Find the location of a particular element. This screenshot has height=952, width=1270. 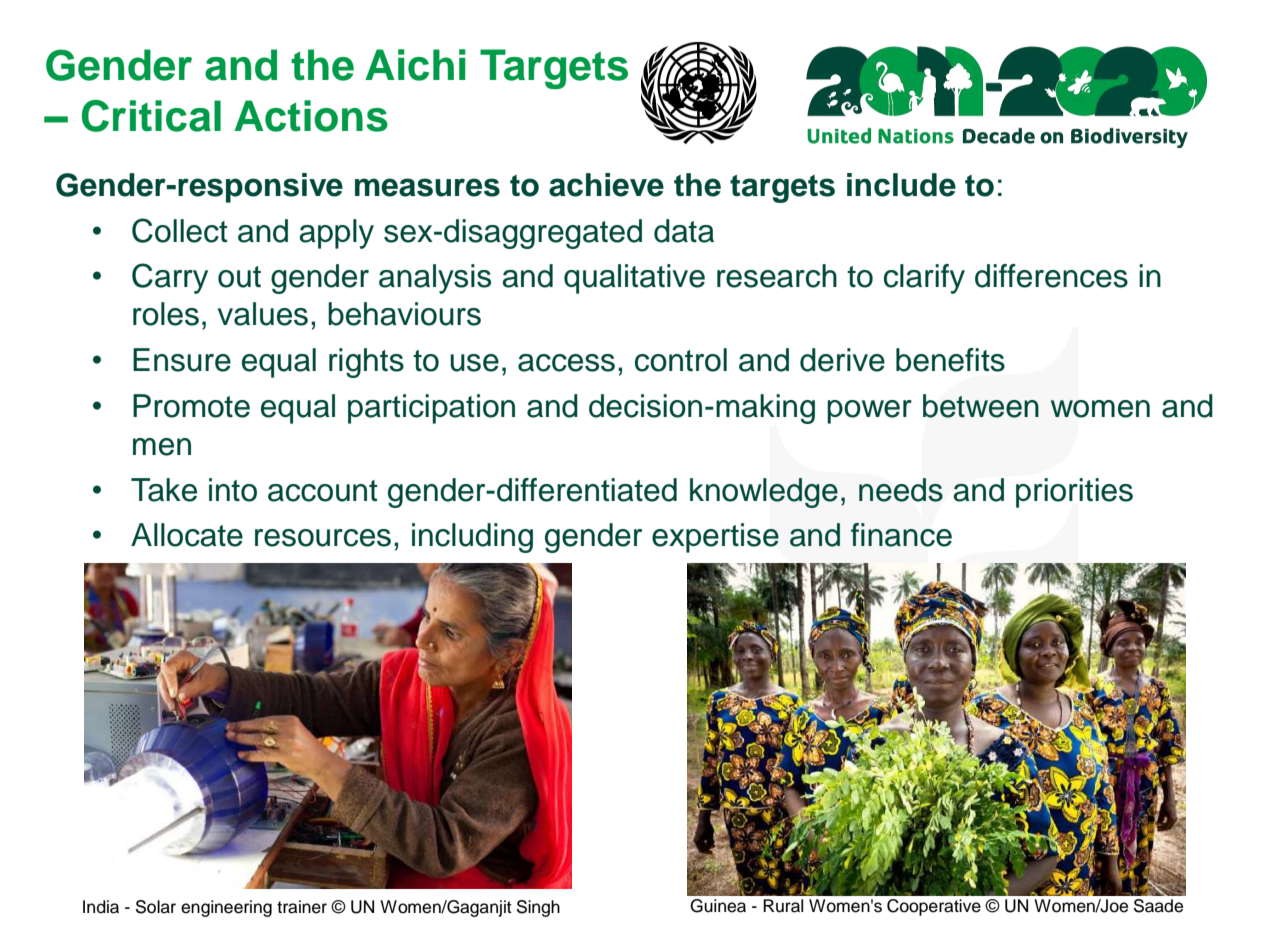

Singh is located at coordinates (538, 908).
